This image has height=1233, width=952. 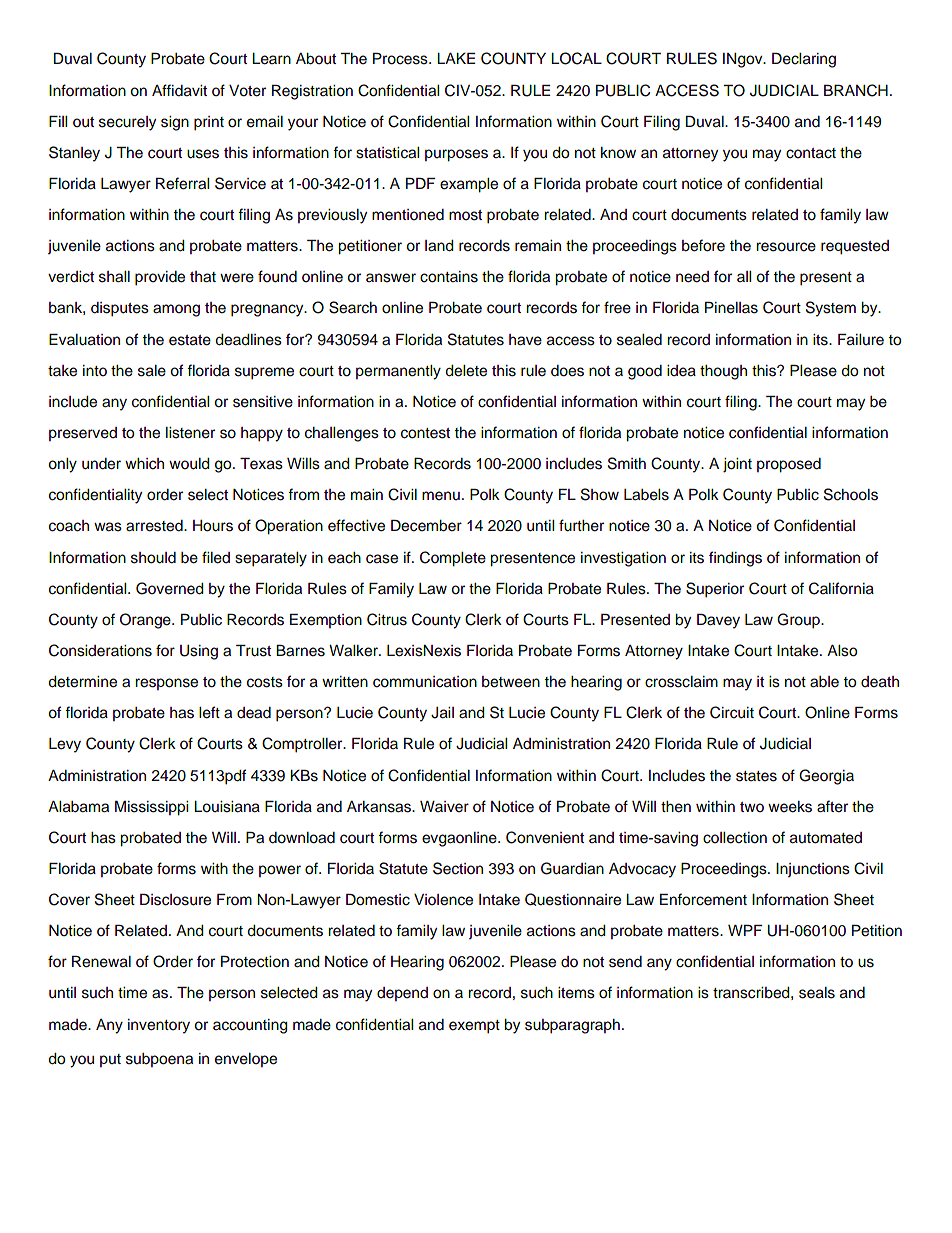 What do you see at coordinates (159, 1026) in the image?
I see `inventory` at bounding box center [159, 1026].
